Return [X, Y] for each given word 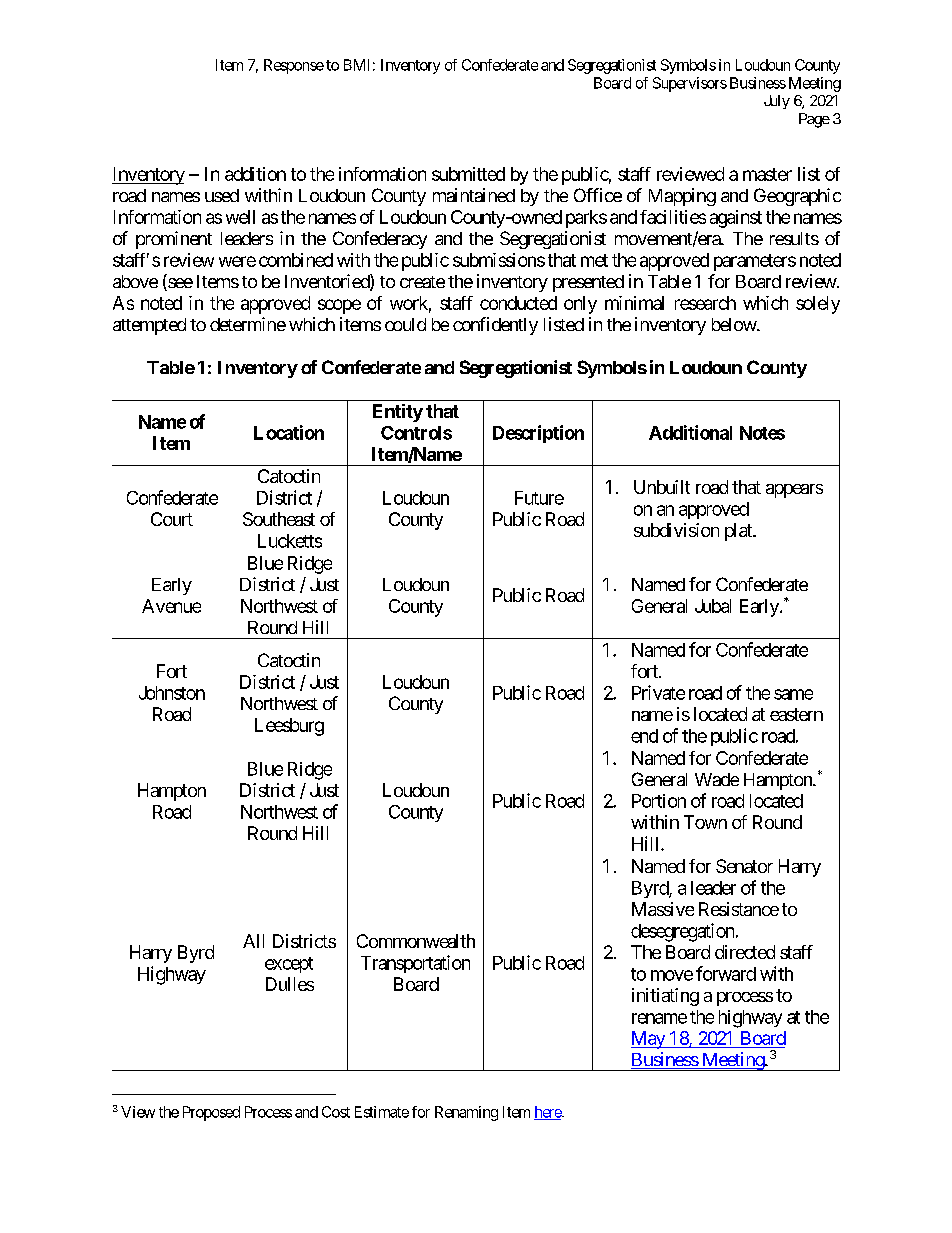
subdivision [676, 530]
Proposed [211, 1113]
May [649, 1040]
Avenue [171, 606]
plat [739, 532]
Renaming [466, 1113]
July [777, 102]
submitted [468, 174]
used [222, 195]
